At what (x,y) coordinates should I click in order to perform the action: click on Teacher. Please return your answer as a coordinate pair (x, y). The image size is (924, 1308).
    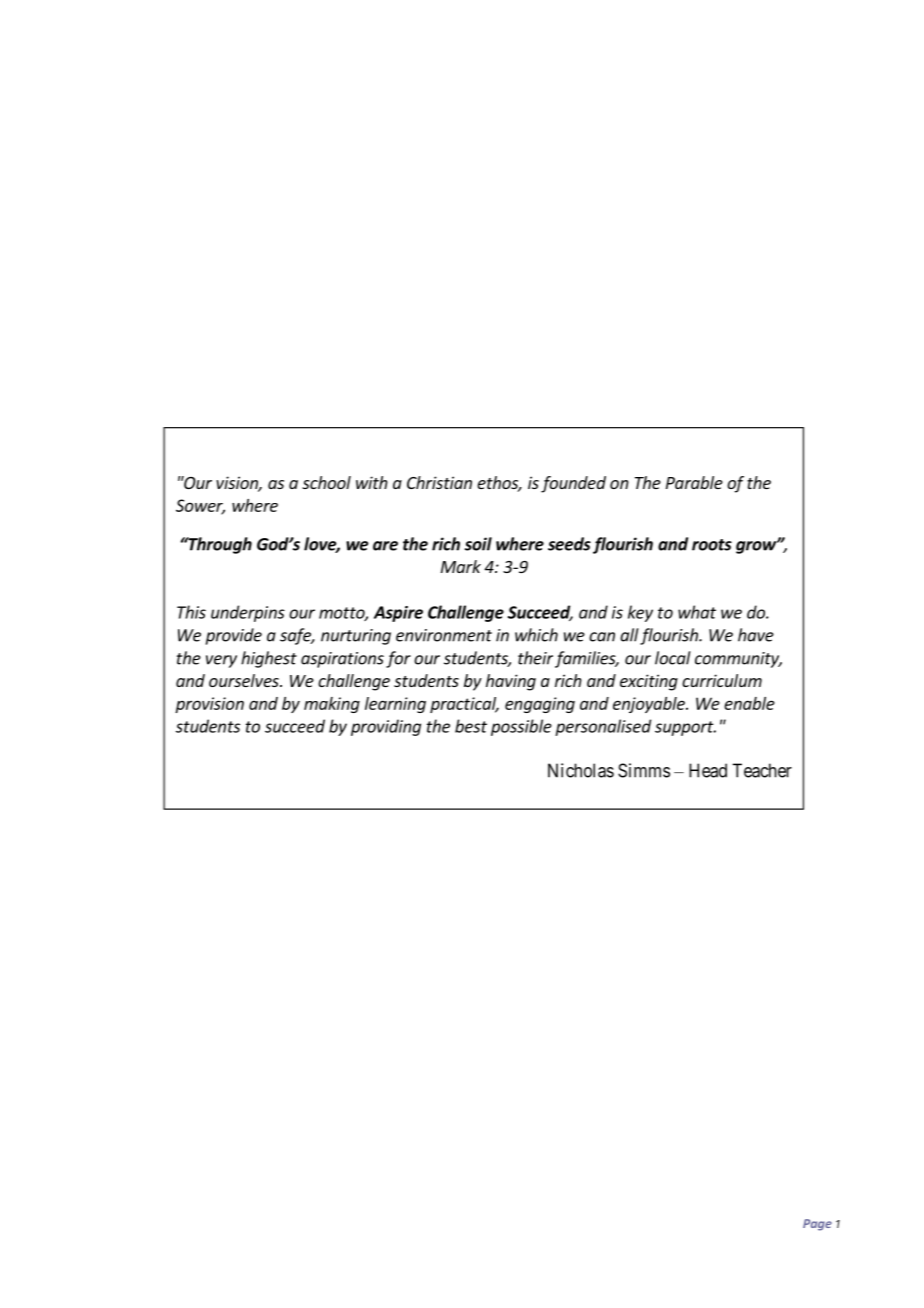
    Looking at the image, I should click on (762, 770).
